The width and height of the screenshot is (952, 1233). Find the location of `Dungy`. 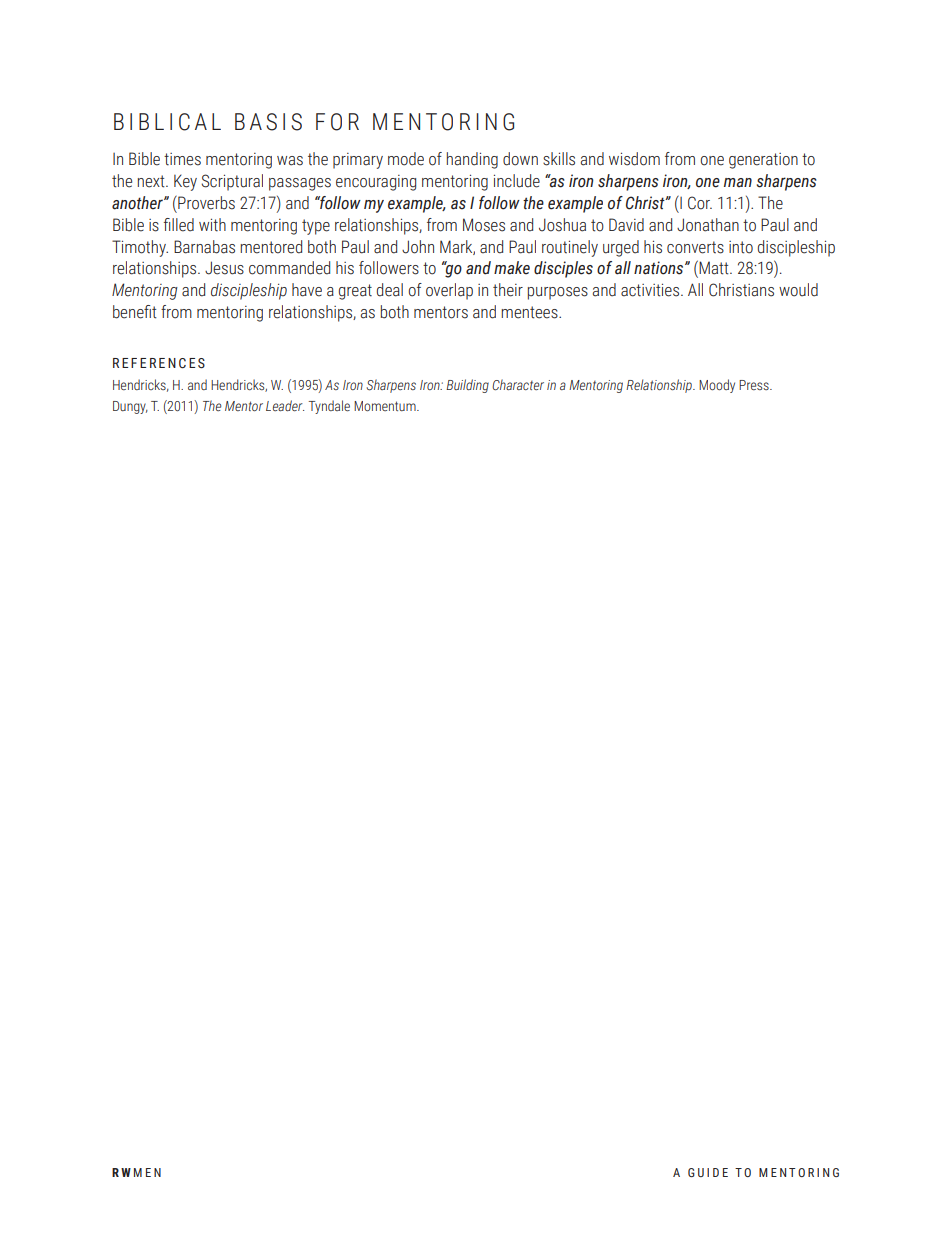

Dungy is located at coordinates (130, 407).
